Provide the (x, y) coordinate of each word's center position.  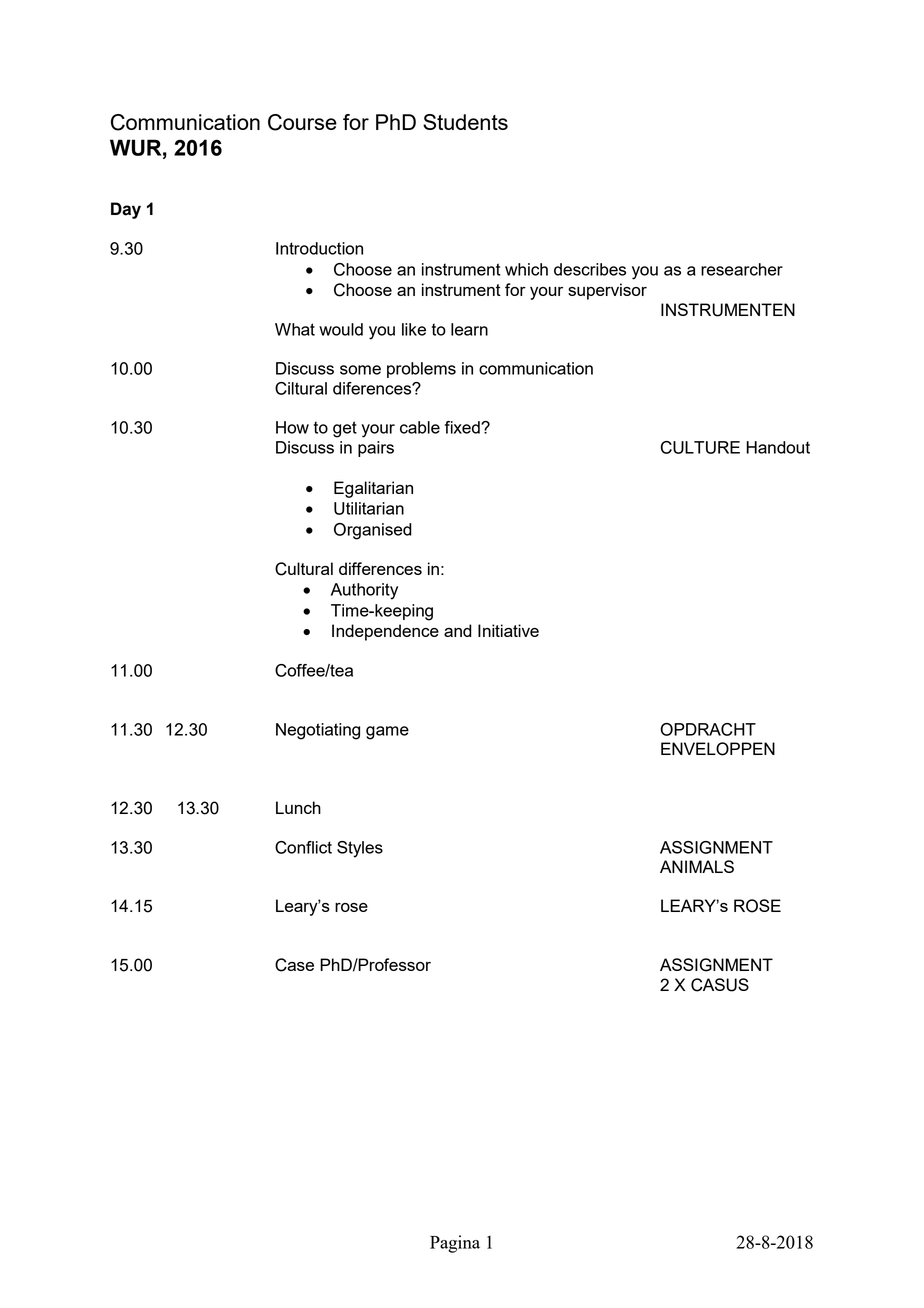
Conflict (303, 847)
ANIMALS (697, 866)
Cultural (304, 569)
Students (465, 122)
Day (126, 210)
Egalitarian (373, 489)
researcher (742, 269)
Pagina (455, 1244)
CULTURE (700, 447)
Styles (360, 849)
